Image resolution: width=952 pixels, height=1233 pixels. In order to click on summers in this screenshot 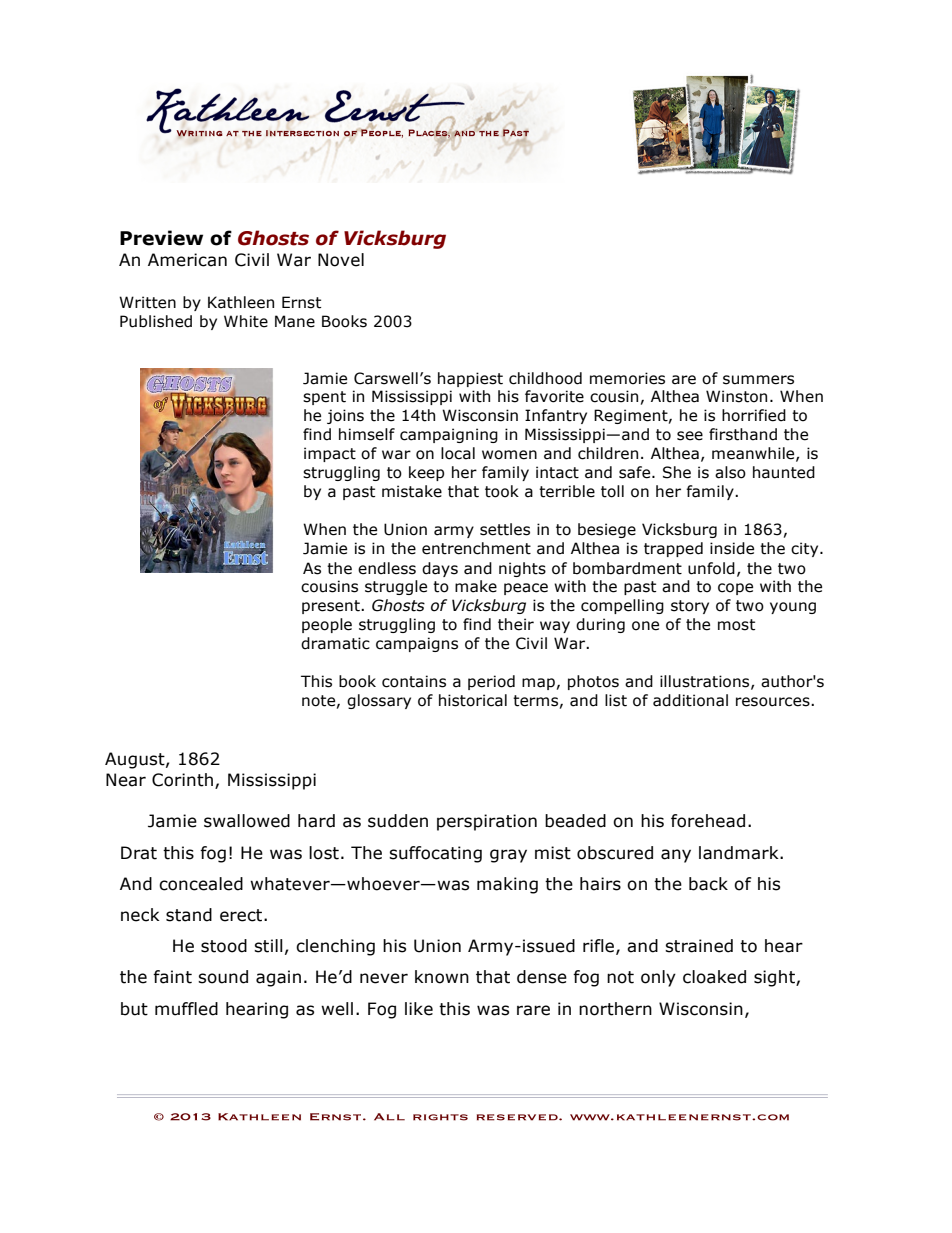, I will do `click(758, 380)`.
